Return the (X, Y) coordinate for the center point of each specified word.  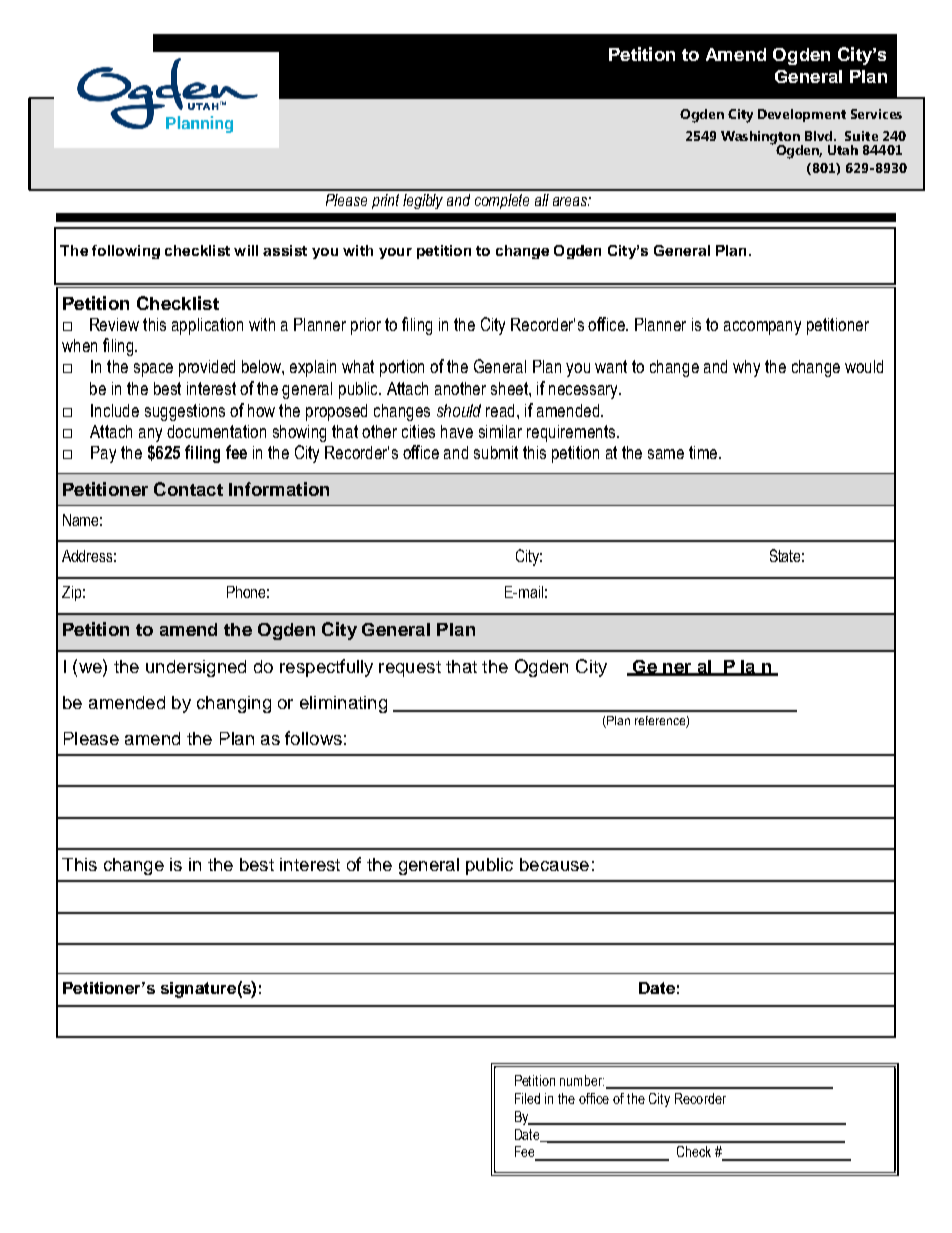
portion (402, 368)
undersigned (196, 668)
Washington (761, 138)
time (704, 452)
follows (313, 738)
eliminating (343, 704)
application (207, 326)
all (542, 200)
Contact (188, 489)
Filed (527, 1098)
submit (496, 452)
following (126, 252)
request (410, 669)
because (554, 864)
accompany (762, 328)
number (582, 1080)
